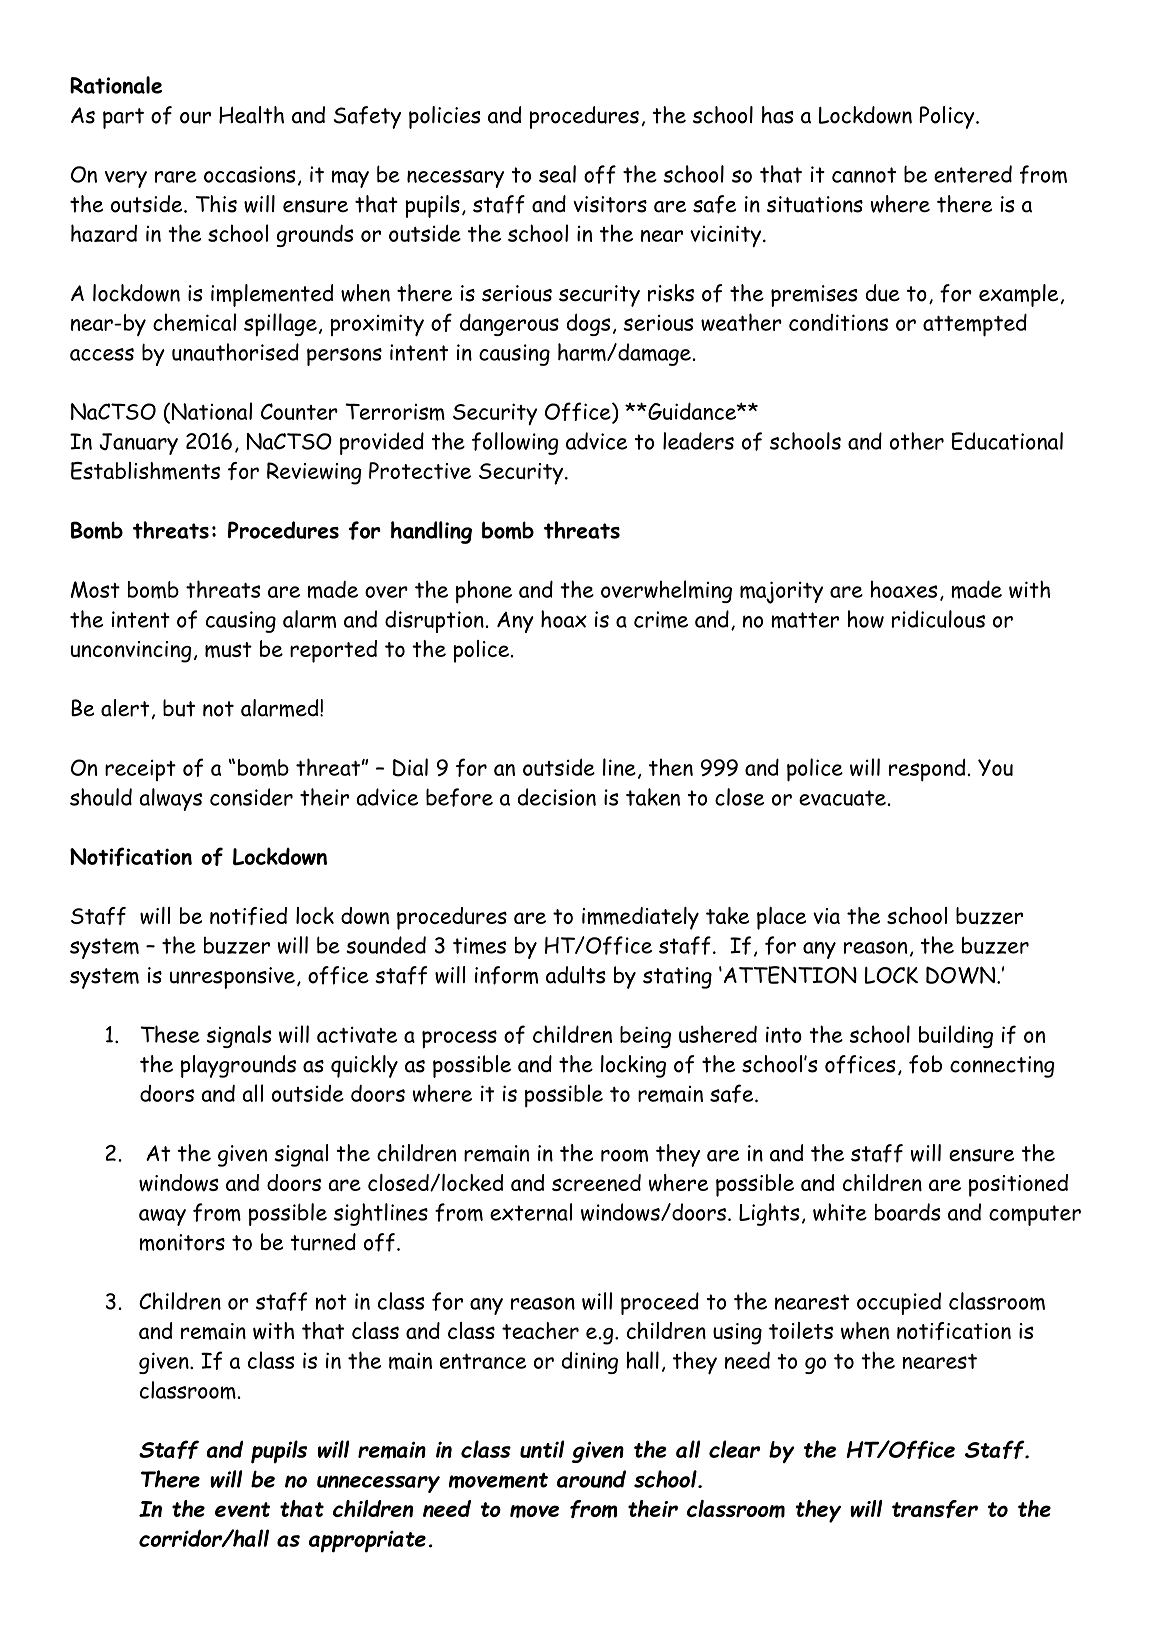  Describe the element at coordinates (948, 117) in the screenshot. I see `Policy` at that location.
